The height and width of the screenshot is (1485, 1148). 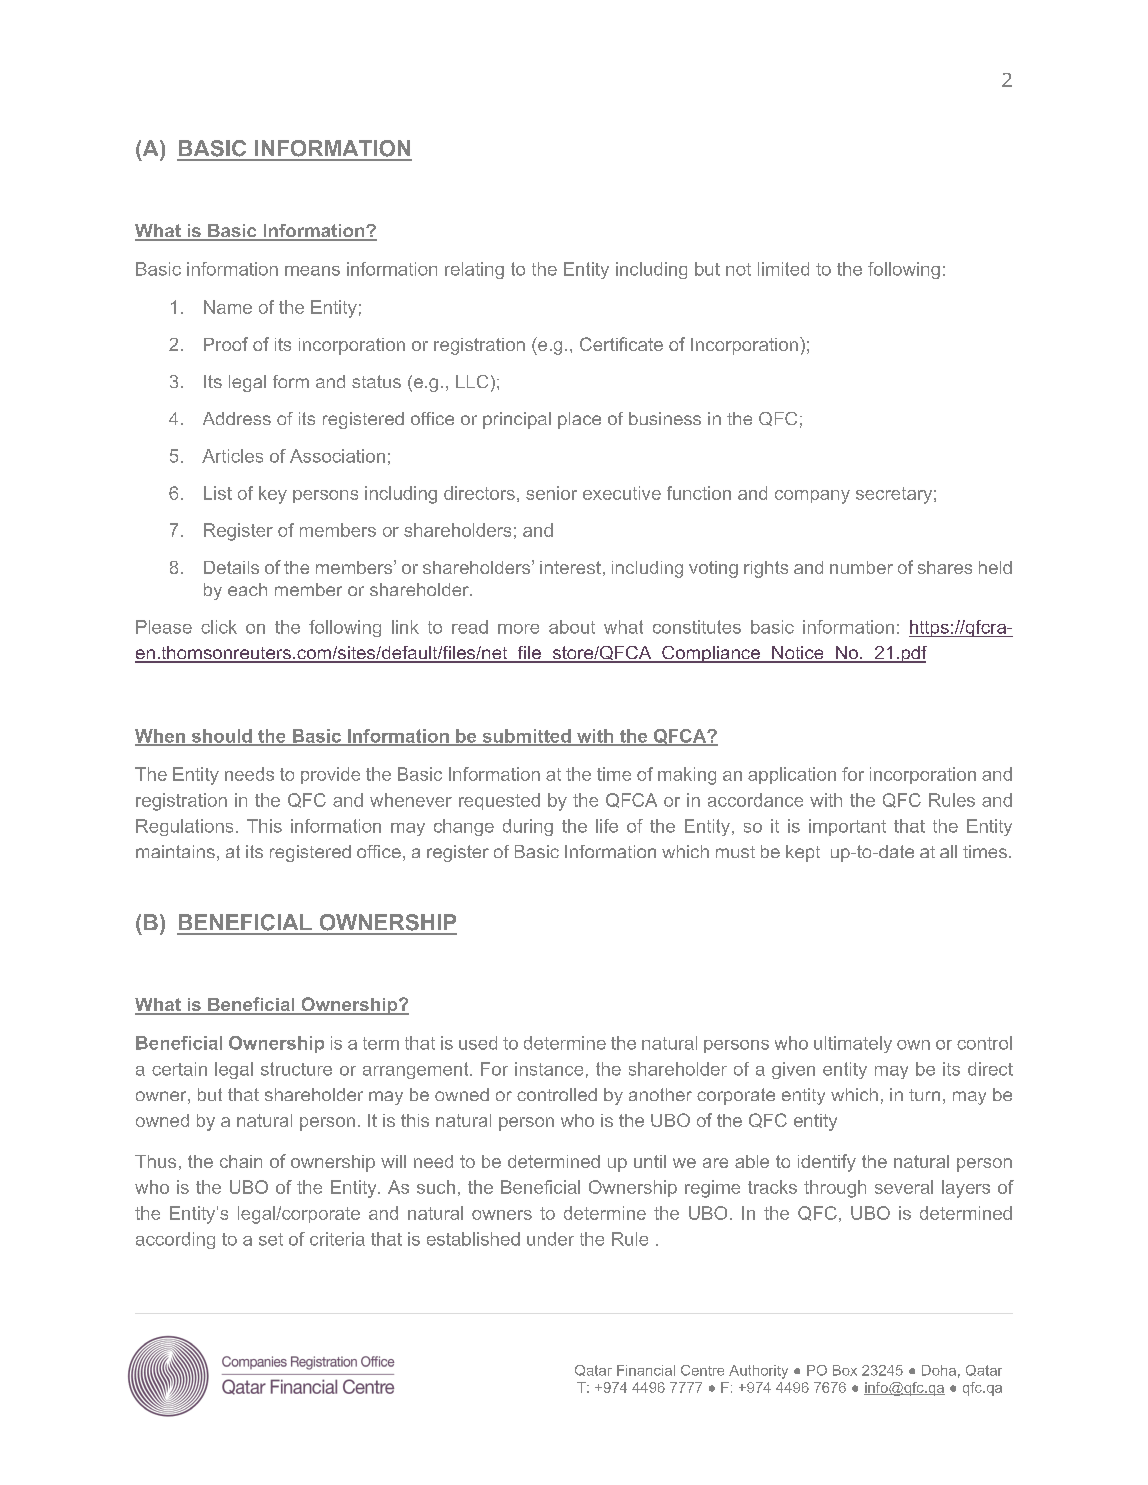 I want to click on Doha, so click(x=939, y=1370).
